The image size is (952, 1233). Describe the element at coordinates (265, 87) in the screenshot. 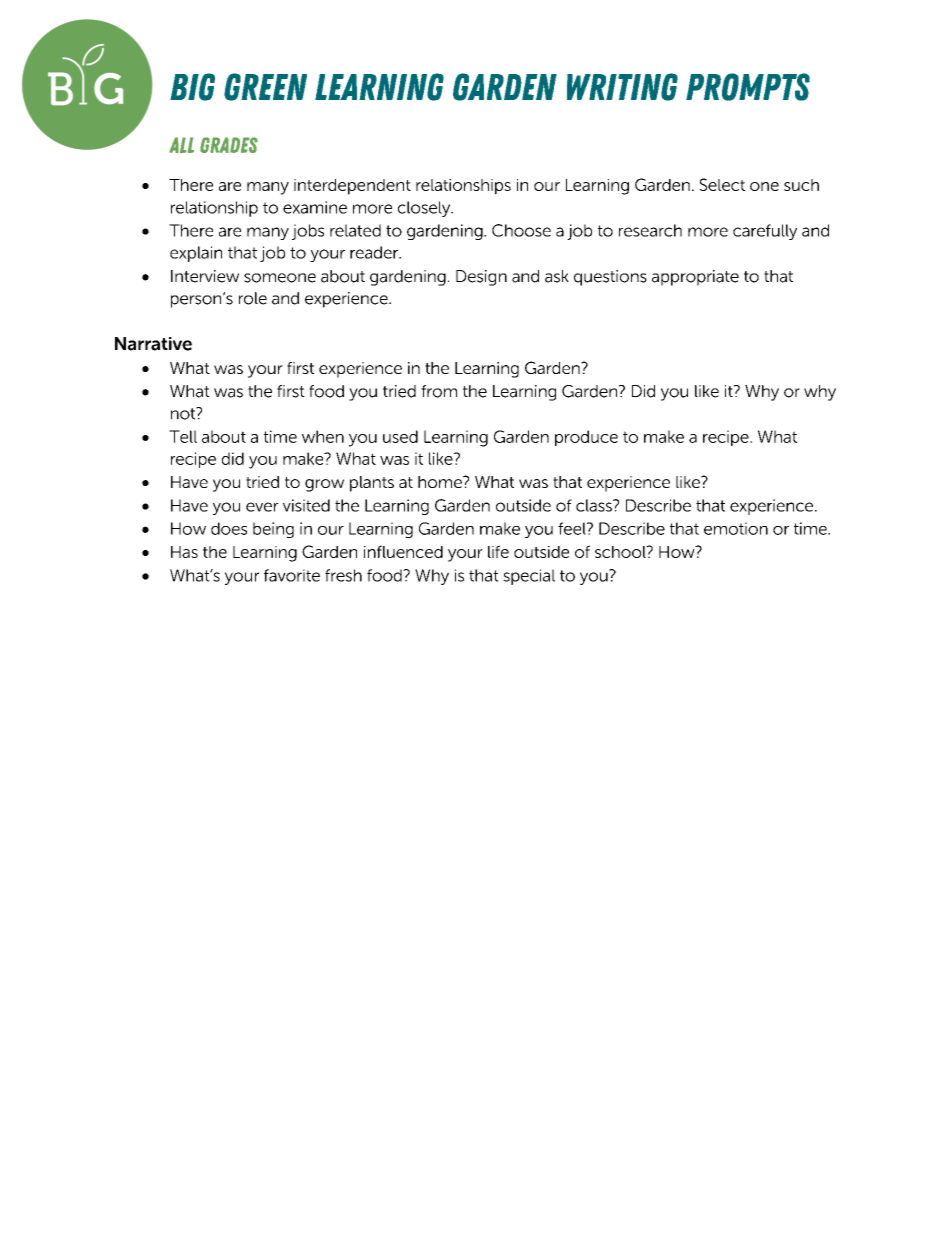

I see `Green` at that location.
